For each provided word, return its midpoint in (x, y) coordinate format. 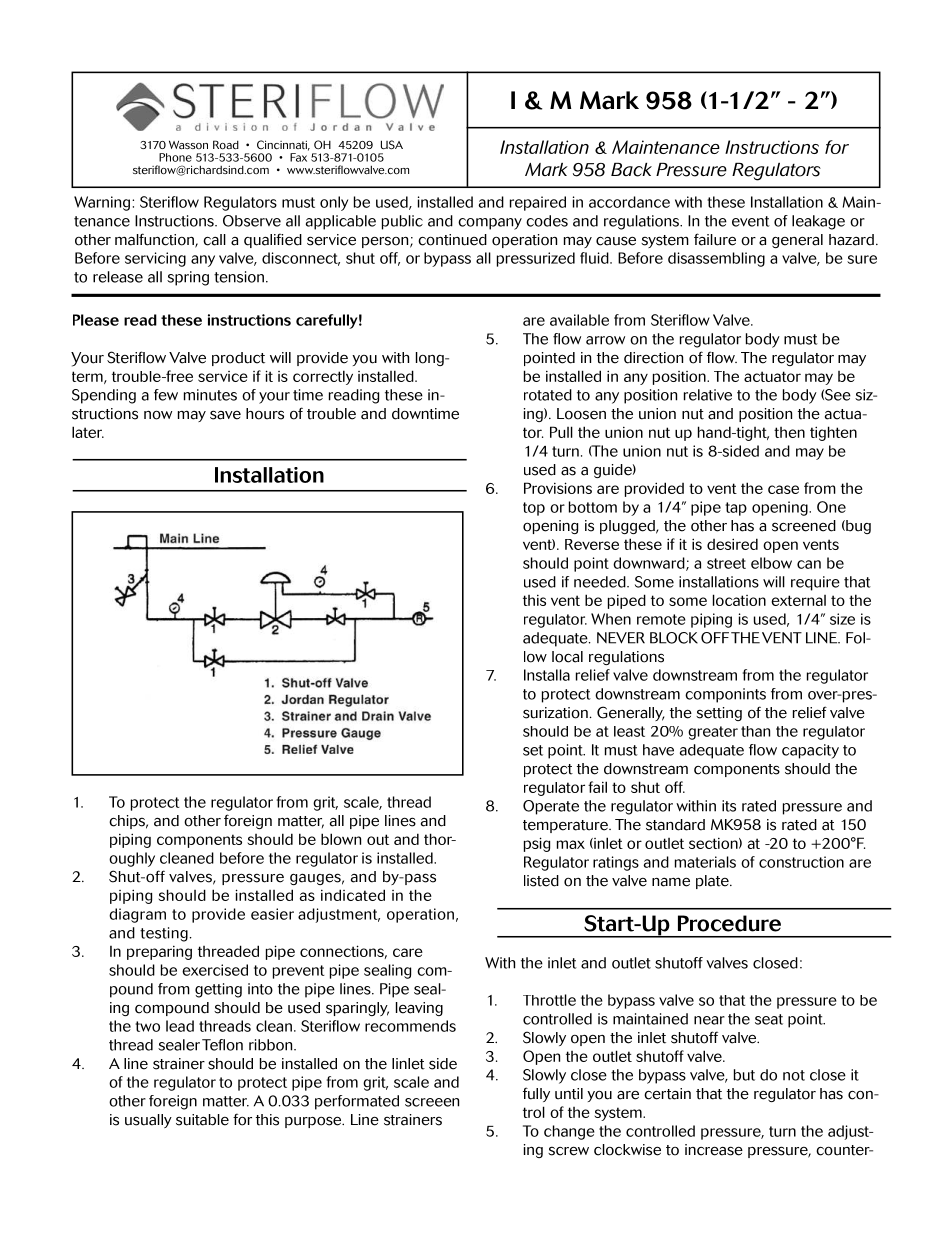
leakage (818, 222)
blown (341, 839)
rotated (548, 395)
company (490, 224)
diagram (137, 915)
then (789, 432)
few (166, 395)
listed (541, 881)
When (611, 619)
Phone (175, 157)
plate (713, 882)
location (739, 600)
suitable (202, 1120)
